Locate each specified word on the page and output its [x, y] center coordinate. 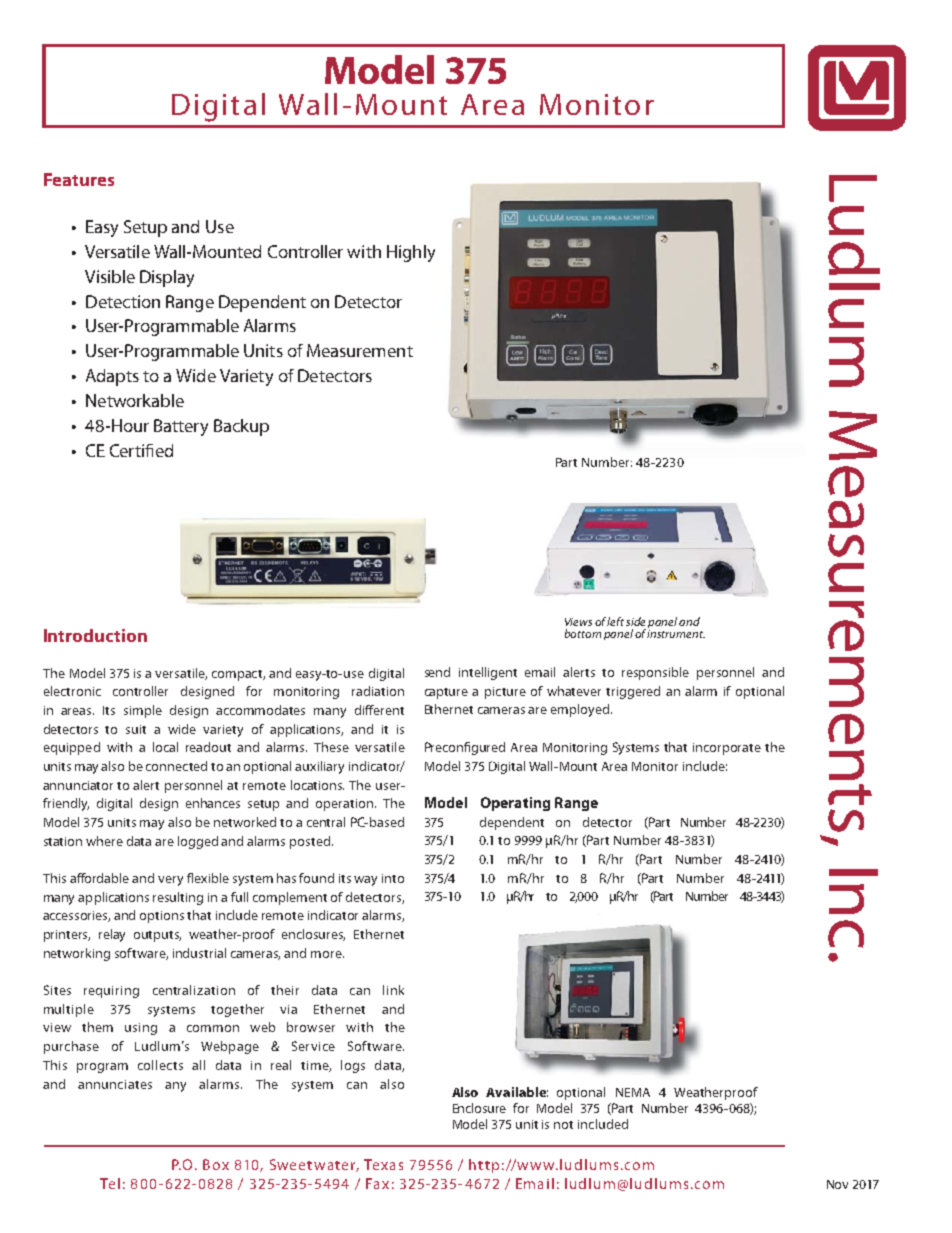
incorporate [727, 749]
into [393, 878]
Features [79, 179]
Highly [411, 253]
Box [216, 1164]
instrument [676, 634]
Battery [181, 427]
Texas [383, 1164]
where [104, 841]
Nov [837, 1184]
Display [167, 278]
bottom [583, 633]
